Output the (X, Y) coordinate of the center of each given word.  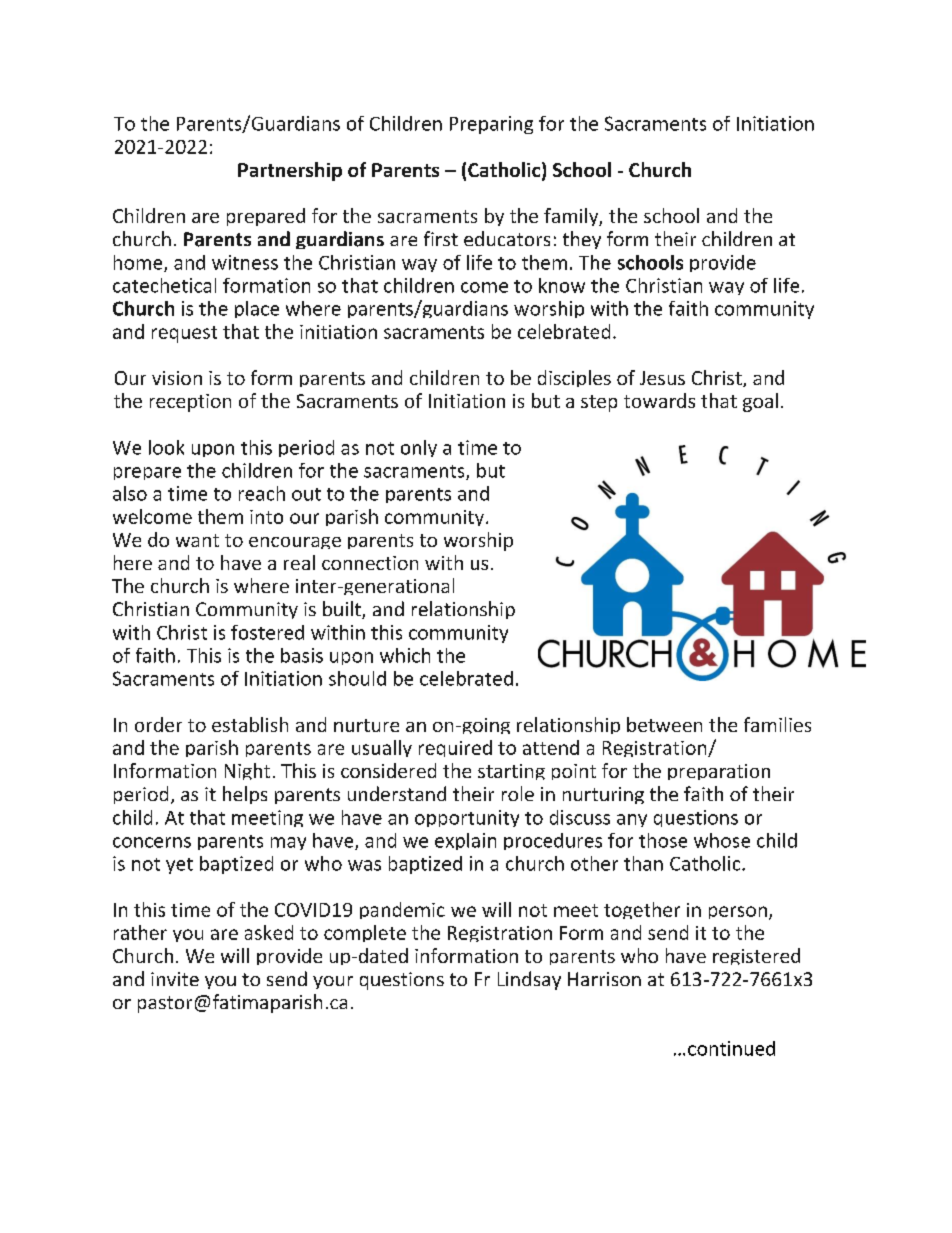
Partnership (290, 171)
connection (370, 563)
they (582, 240)
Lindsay (529, 980)
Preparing (491, 125)
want (197, 540)
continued (731, 1048)
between (664, 724)
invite (175, 979)
